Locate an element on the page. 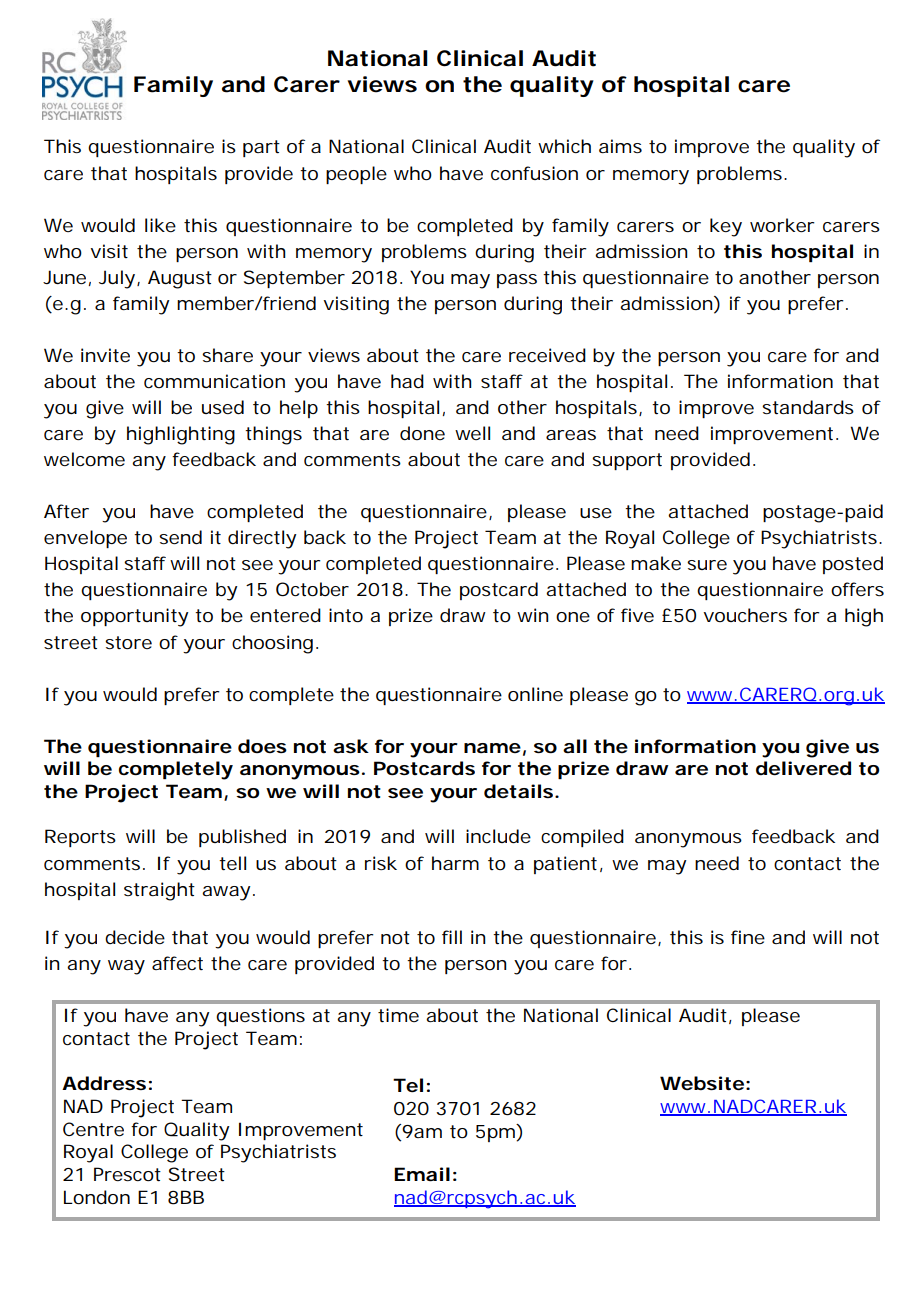 The image size is (924, 1308). vouchers is located at coordinates (745, 615).
